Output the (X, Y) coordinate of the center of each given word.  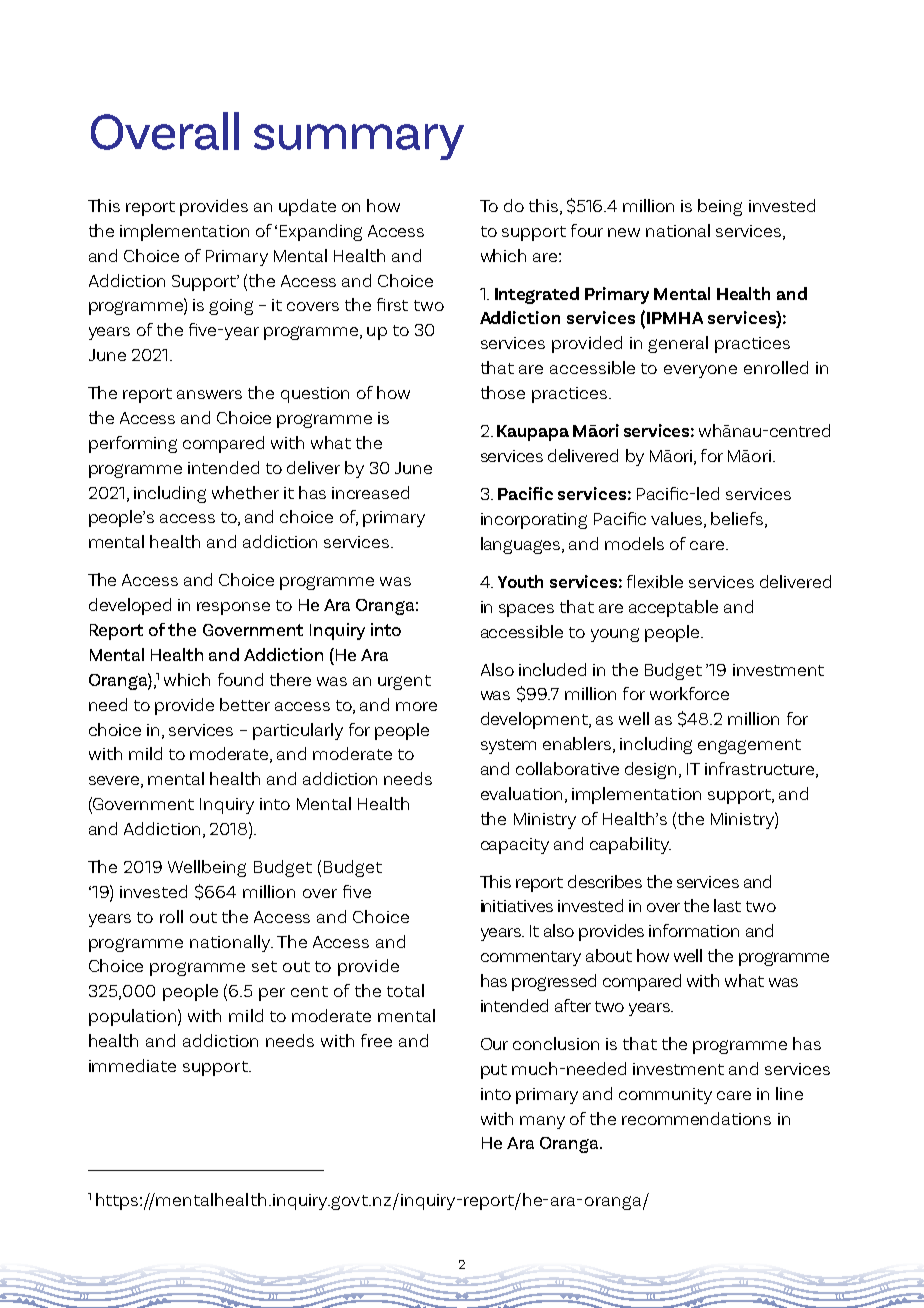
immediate (132, 1065)
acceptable (673, 608)
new (624, 232)
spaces (526, 610)
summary (359, 142)
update (307, 207)
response (233, 608)
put (494, 1071)
